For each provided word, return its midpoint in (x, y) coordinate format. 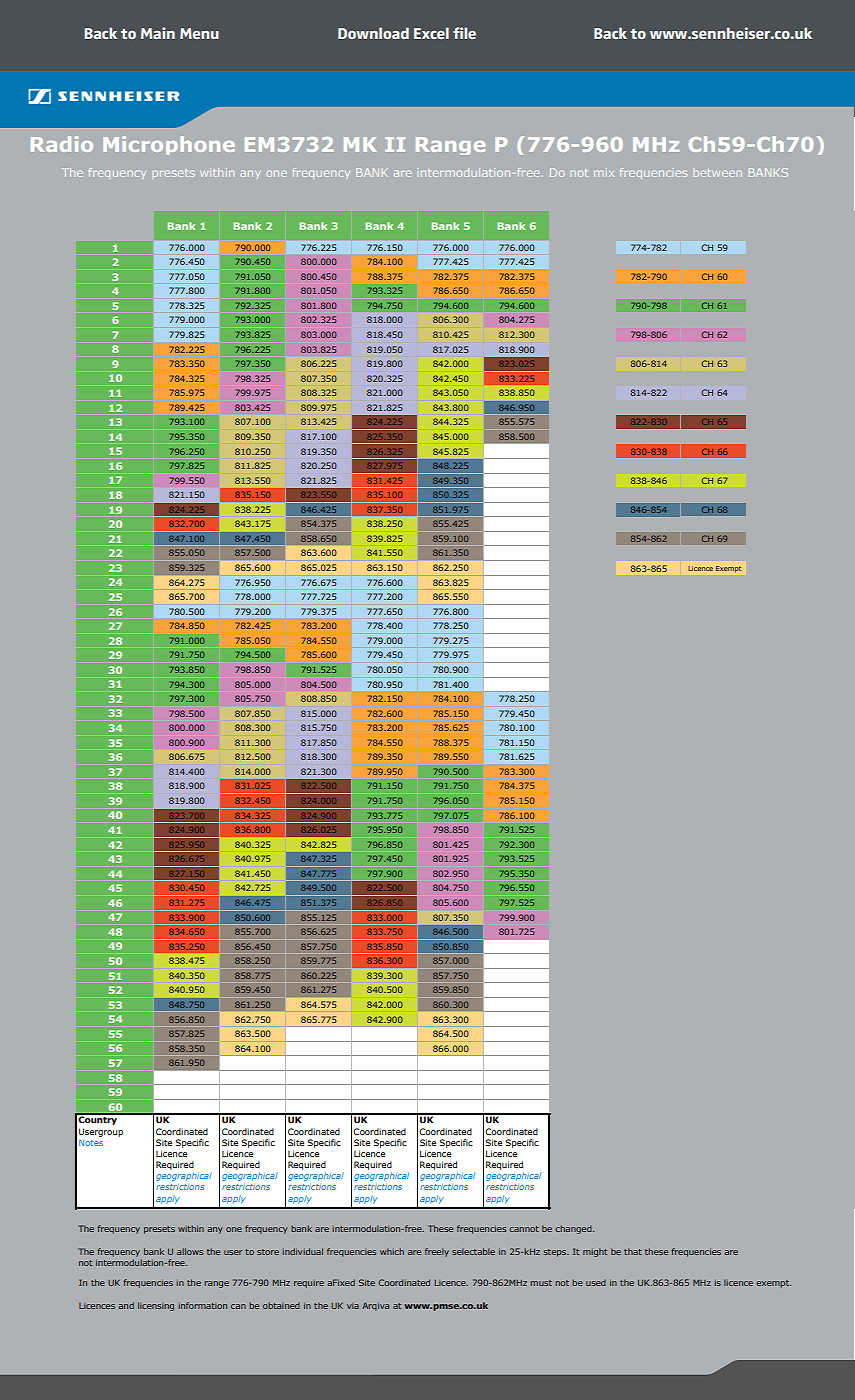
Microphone (169, 145)
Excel (431, 33)
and (126, 1305)
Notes (91, 1143)
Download (373, 33)
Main (158, 33)
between (718, 173)
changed (574, 1229)
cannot (524, 1229)
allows (190, 1251)
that (633, 1251)
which (392, 1251)
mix (604, 172)
